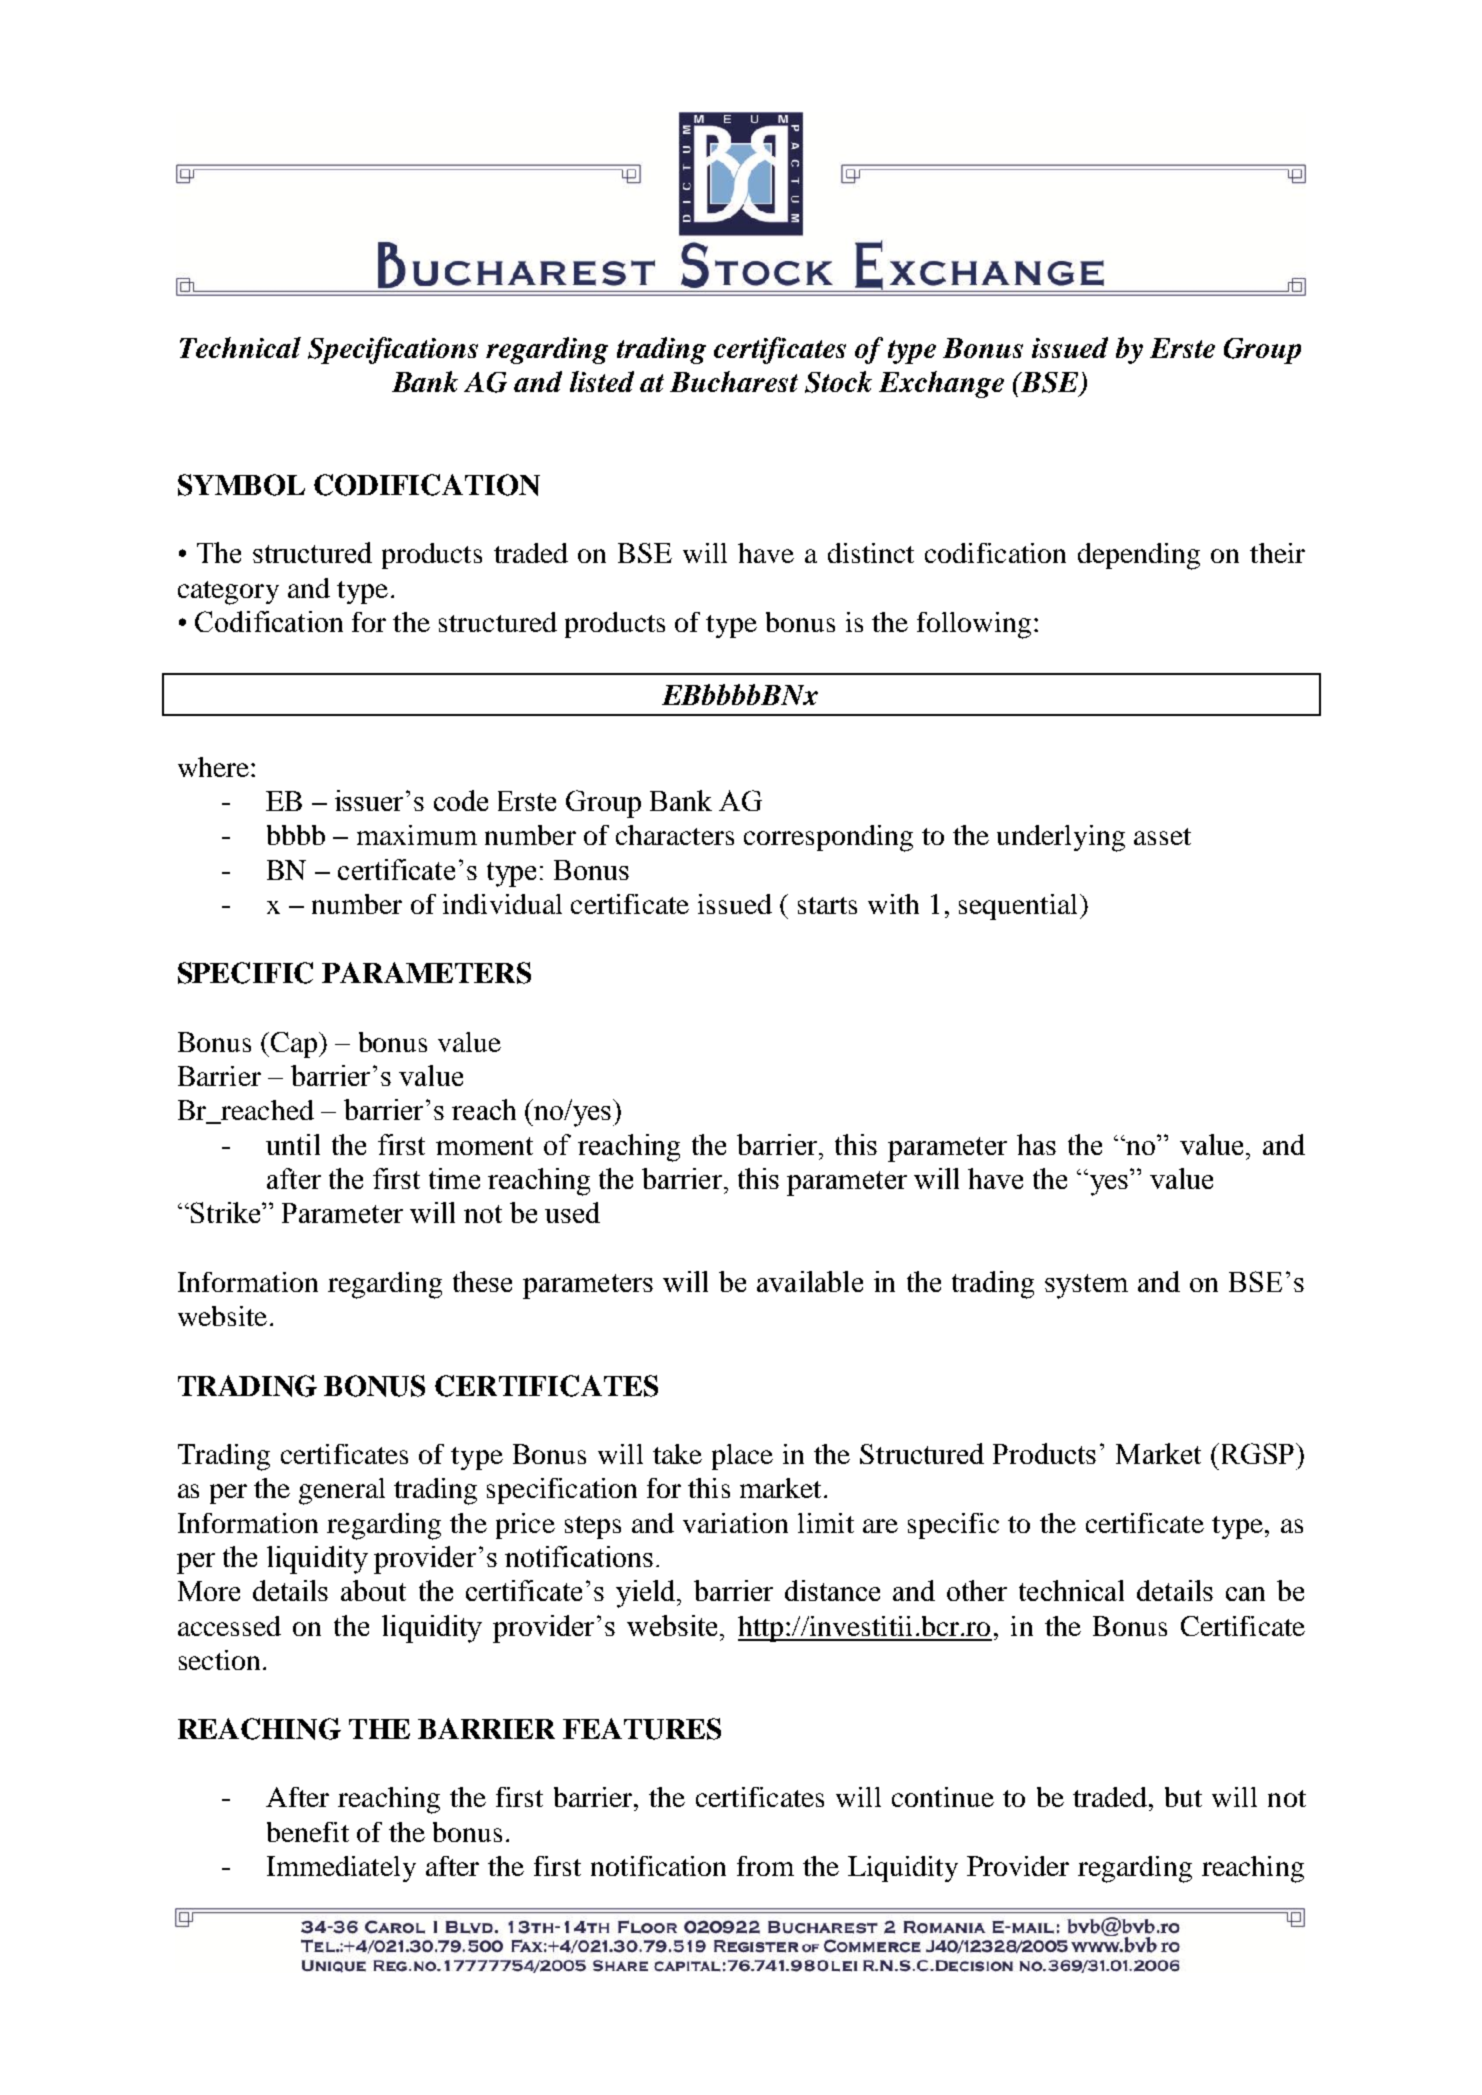 This image has width=1482, height=2095. I want to click on until, so click(293, 1144).
